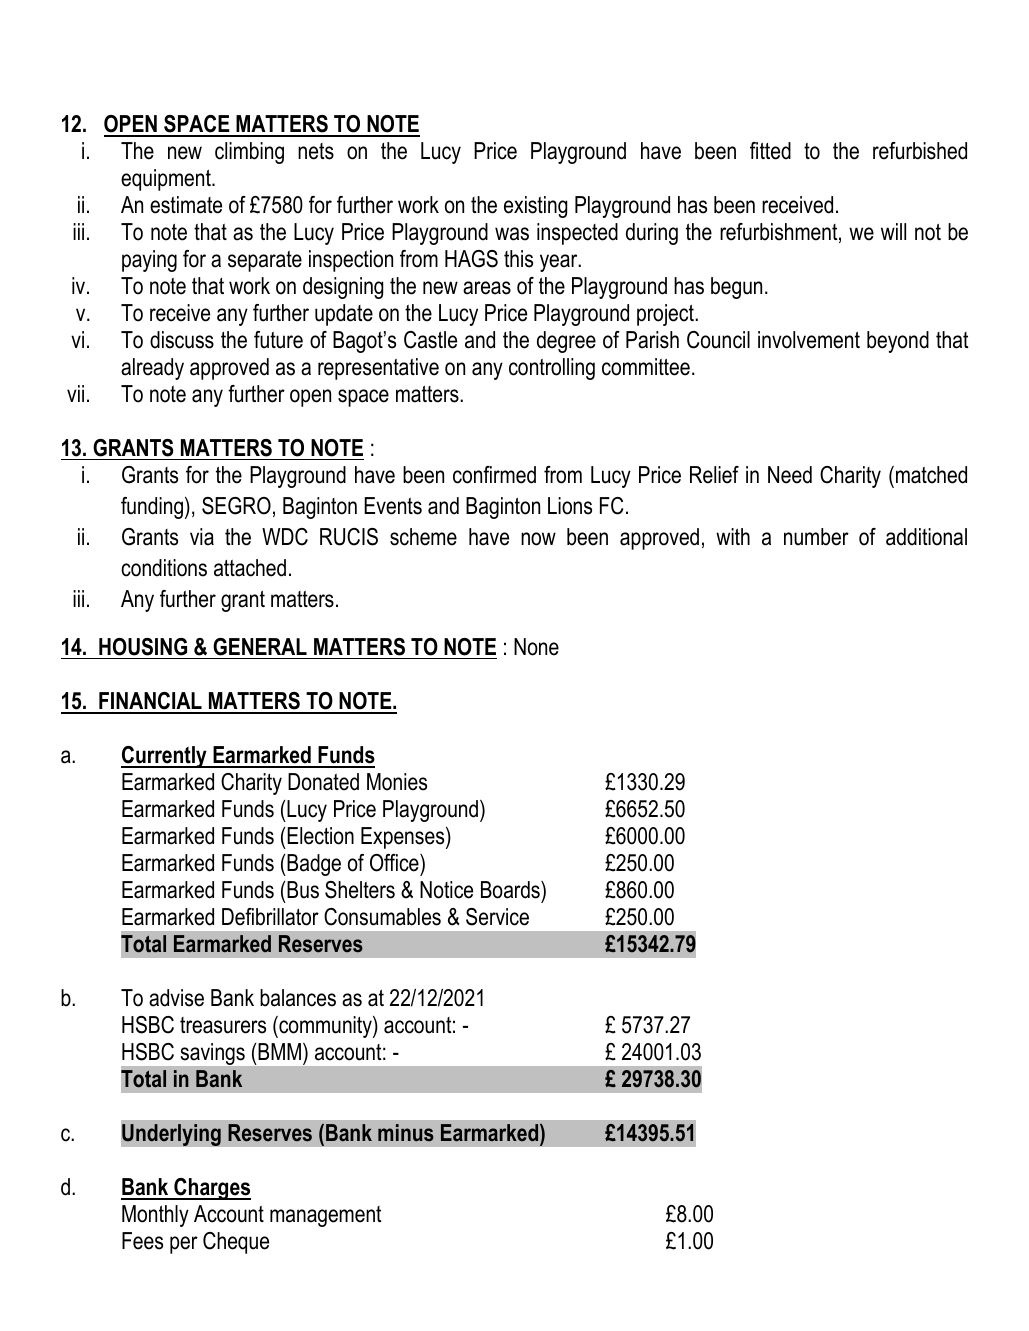 This screenshot has height=1331, width=1029. I want to click on conditions, so click(164, 568).
